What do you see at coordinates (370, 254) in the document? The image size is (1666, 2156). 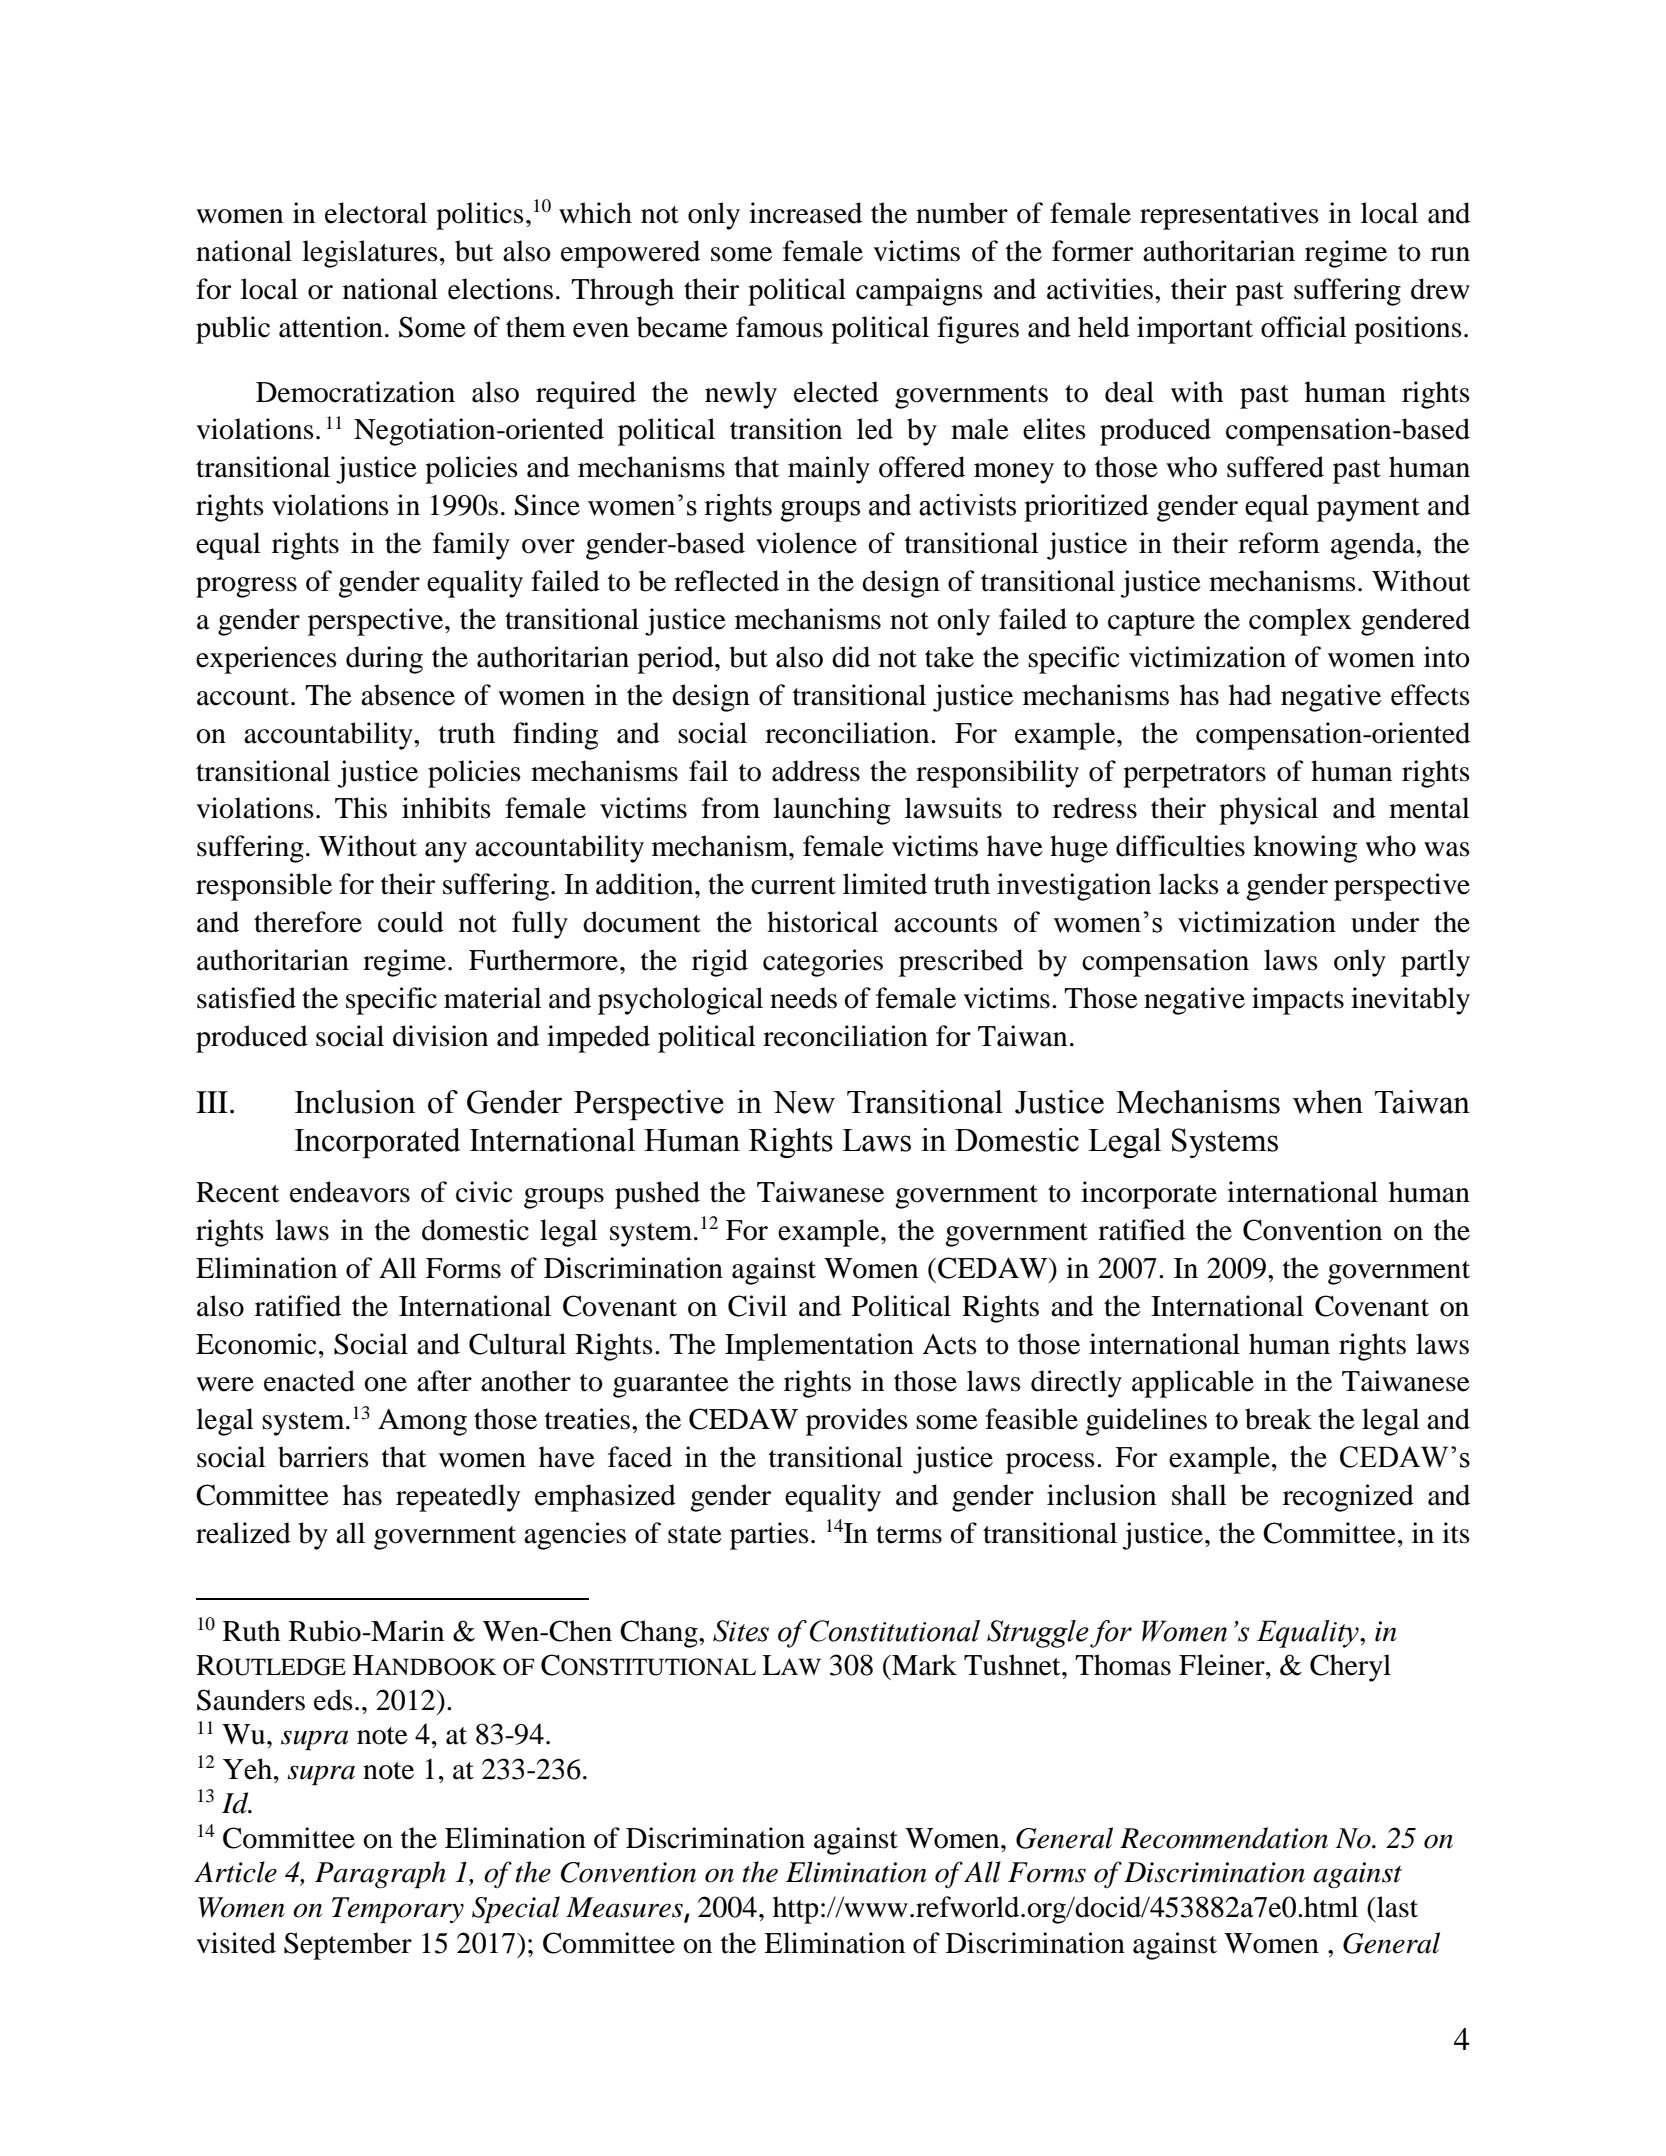 I see `legislatures` at bounding box center [370, 254].
